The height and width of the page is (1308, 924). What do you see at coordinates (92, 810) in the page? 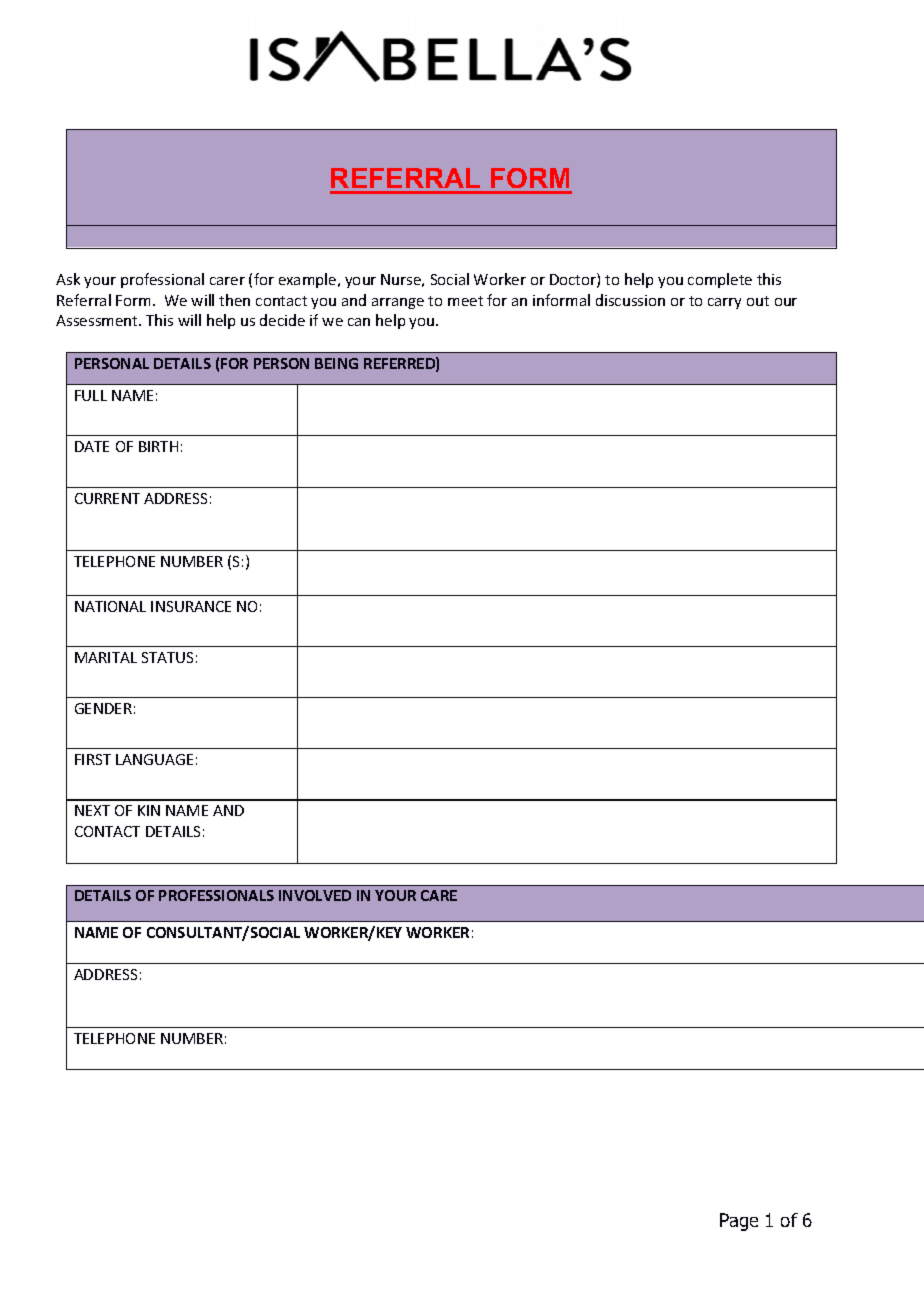
I see `NEXT` at bounding box center [92, 810].
